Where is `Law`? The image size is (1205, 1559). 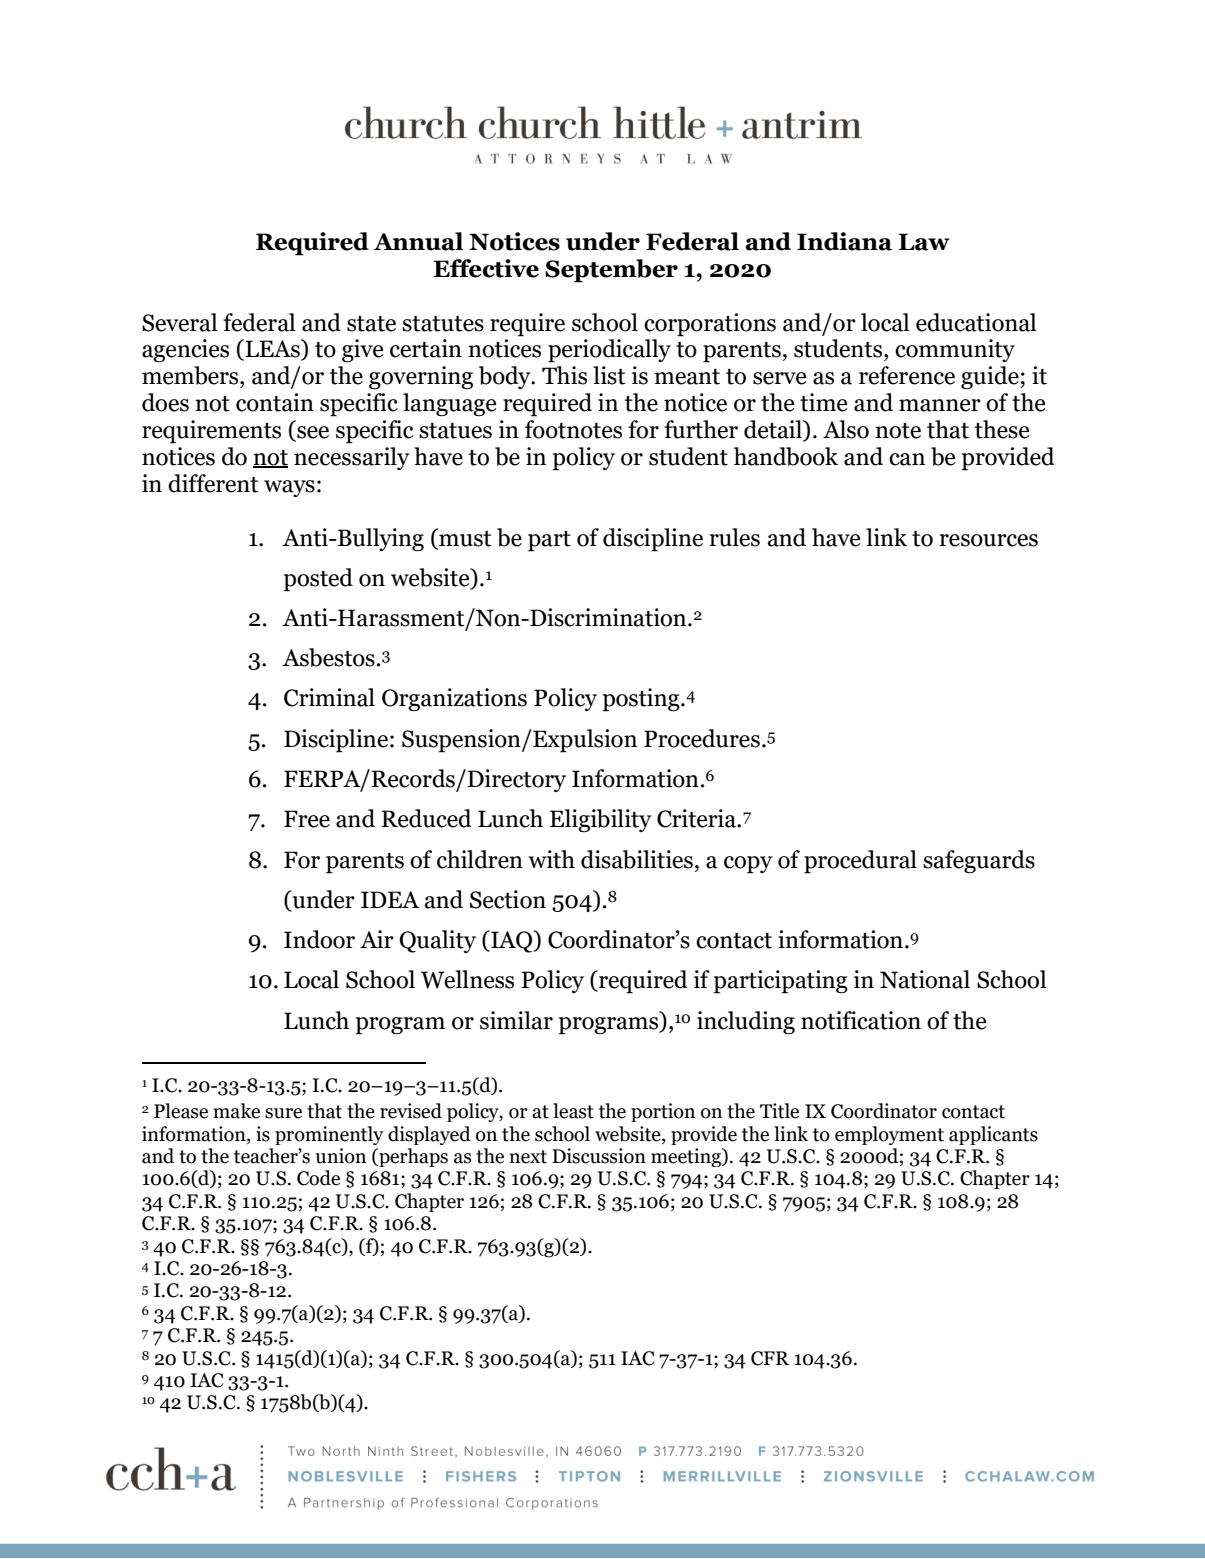
Law is located at coordinates (923, 242).
